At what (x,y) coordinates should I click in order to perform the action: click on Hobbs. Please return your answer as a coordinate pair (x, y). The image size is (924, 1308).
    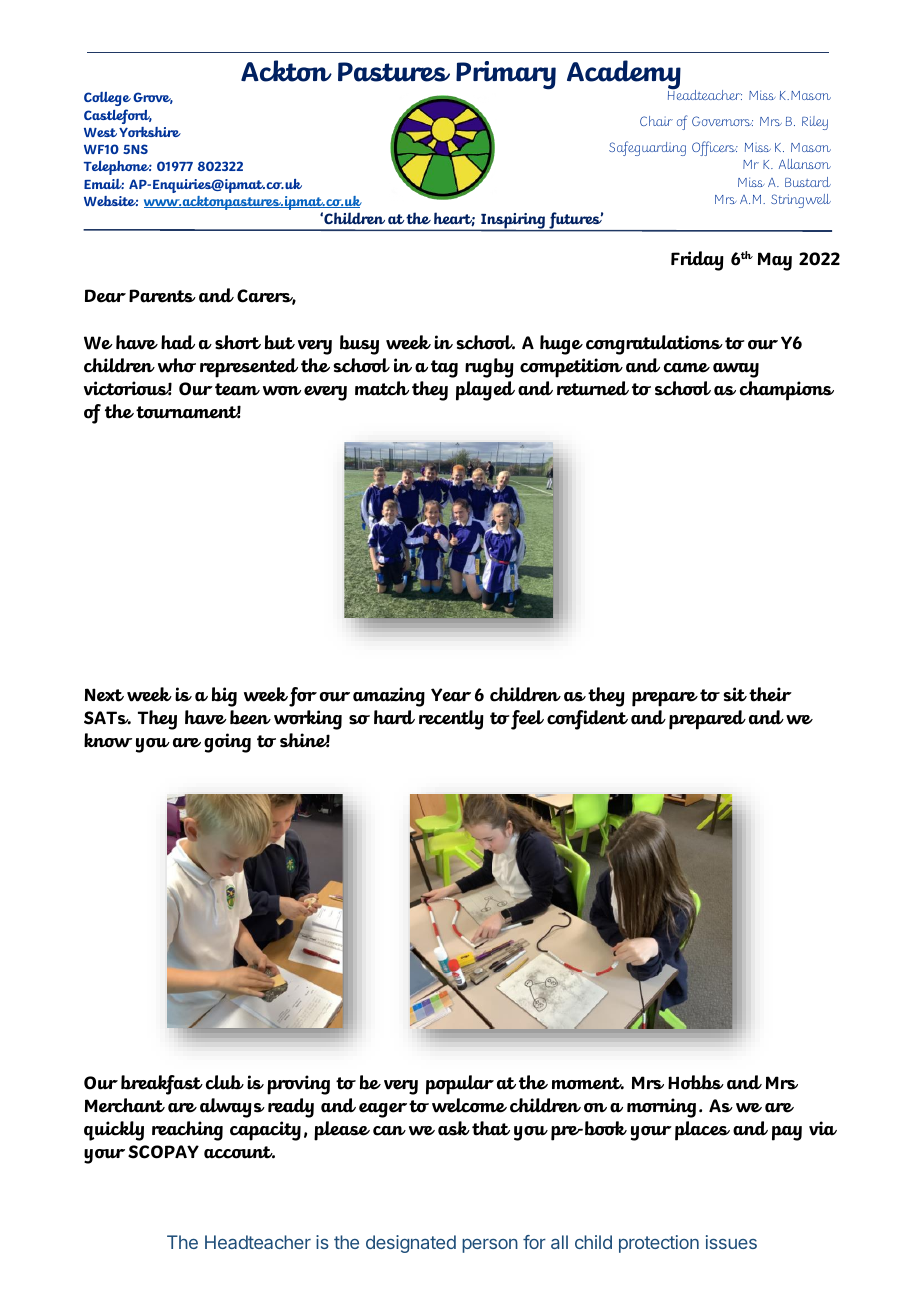
    Looking at the image, I should click on (696, 1082).
